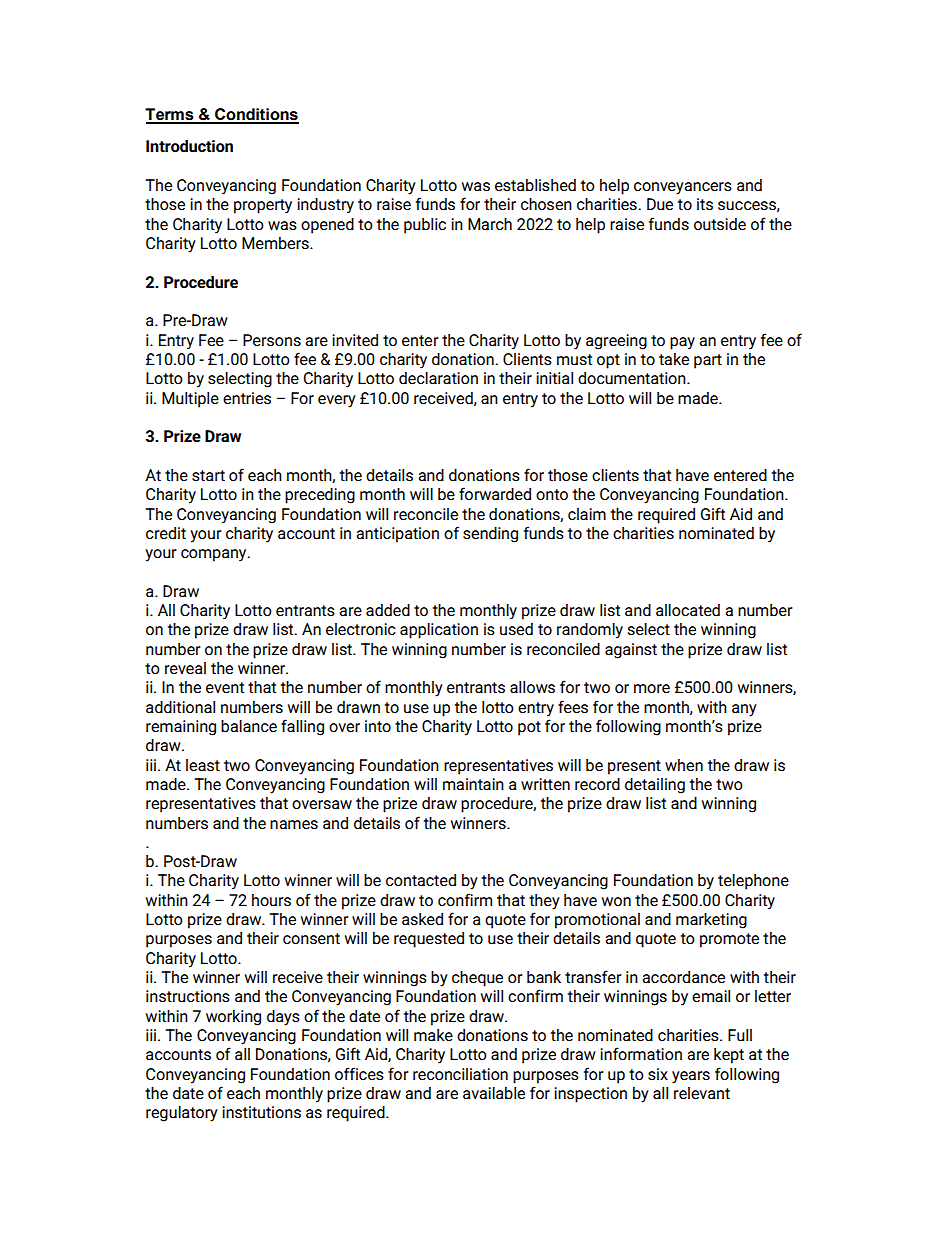 The image size is (952, 1233). What do you see at coordinates (215, 555) in the document?
I see `company` at bounding box center [215, 555].
